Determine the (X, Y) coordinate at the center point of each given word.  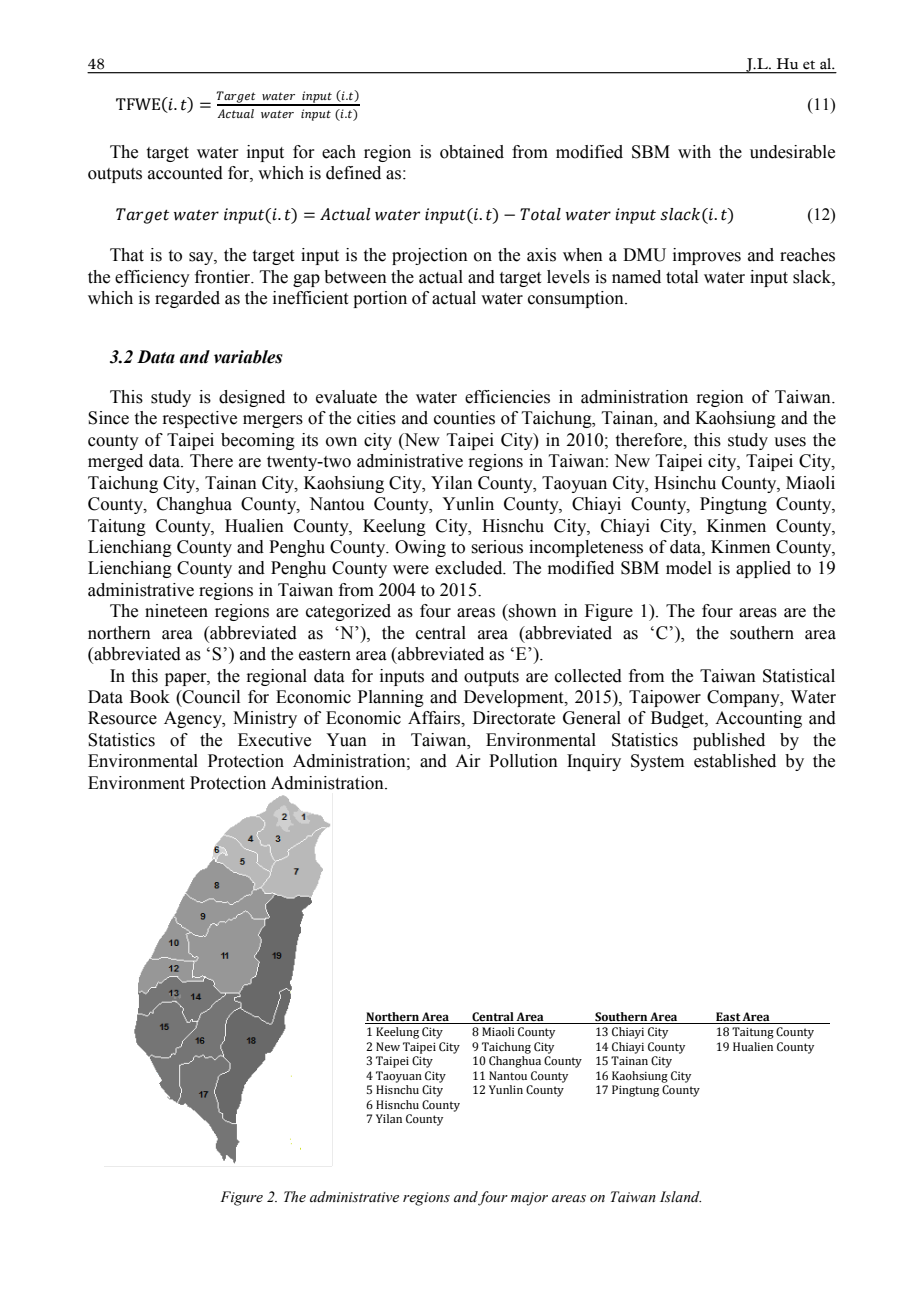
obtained (472, 152)
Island (680, 1197)
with (694, 152)
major (529, 1199)
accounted (185, 173)
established (735, 761)
